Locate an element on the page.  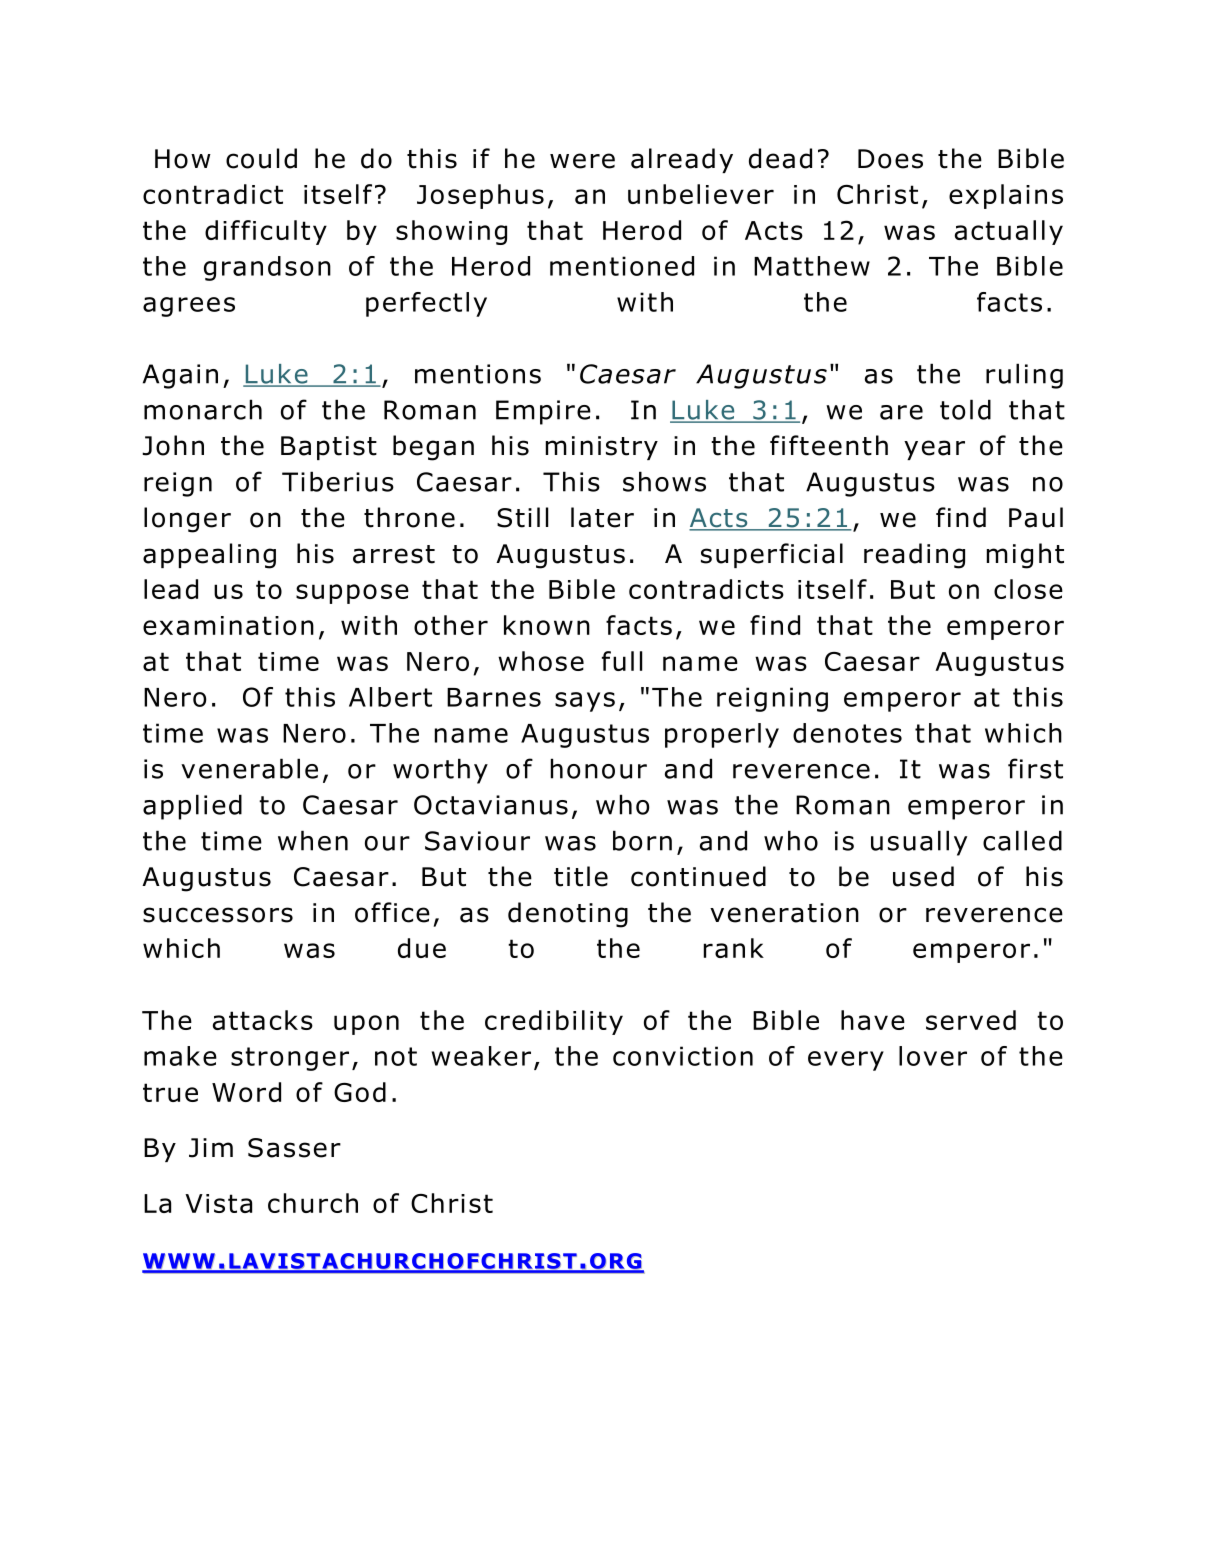
conviction is located at coordinates (683, 1056).
